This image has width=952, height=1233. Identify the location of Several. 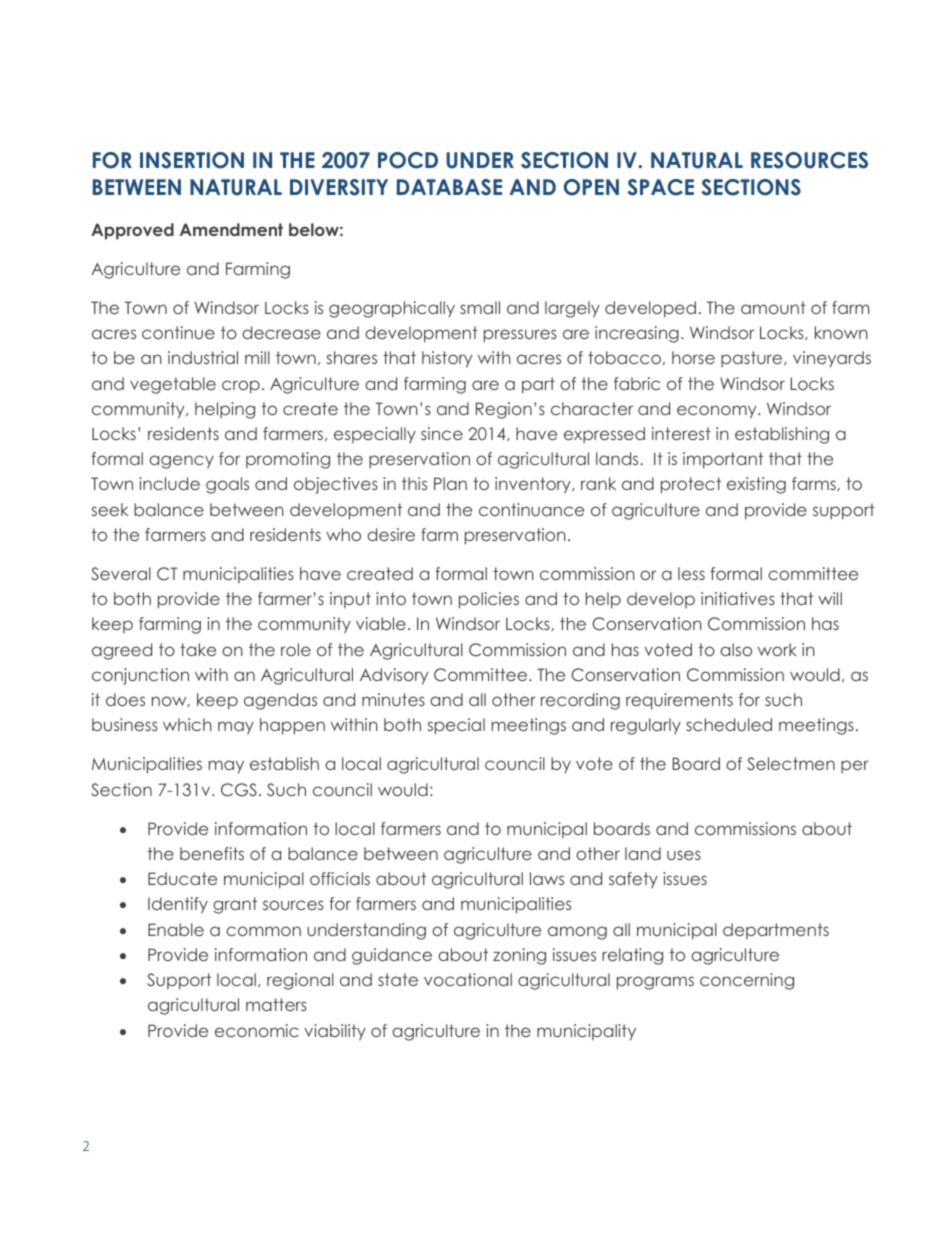
(121, 573).
